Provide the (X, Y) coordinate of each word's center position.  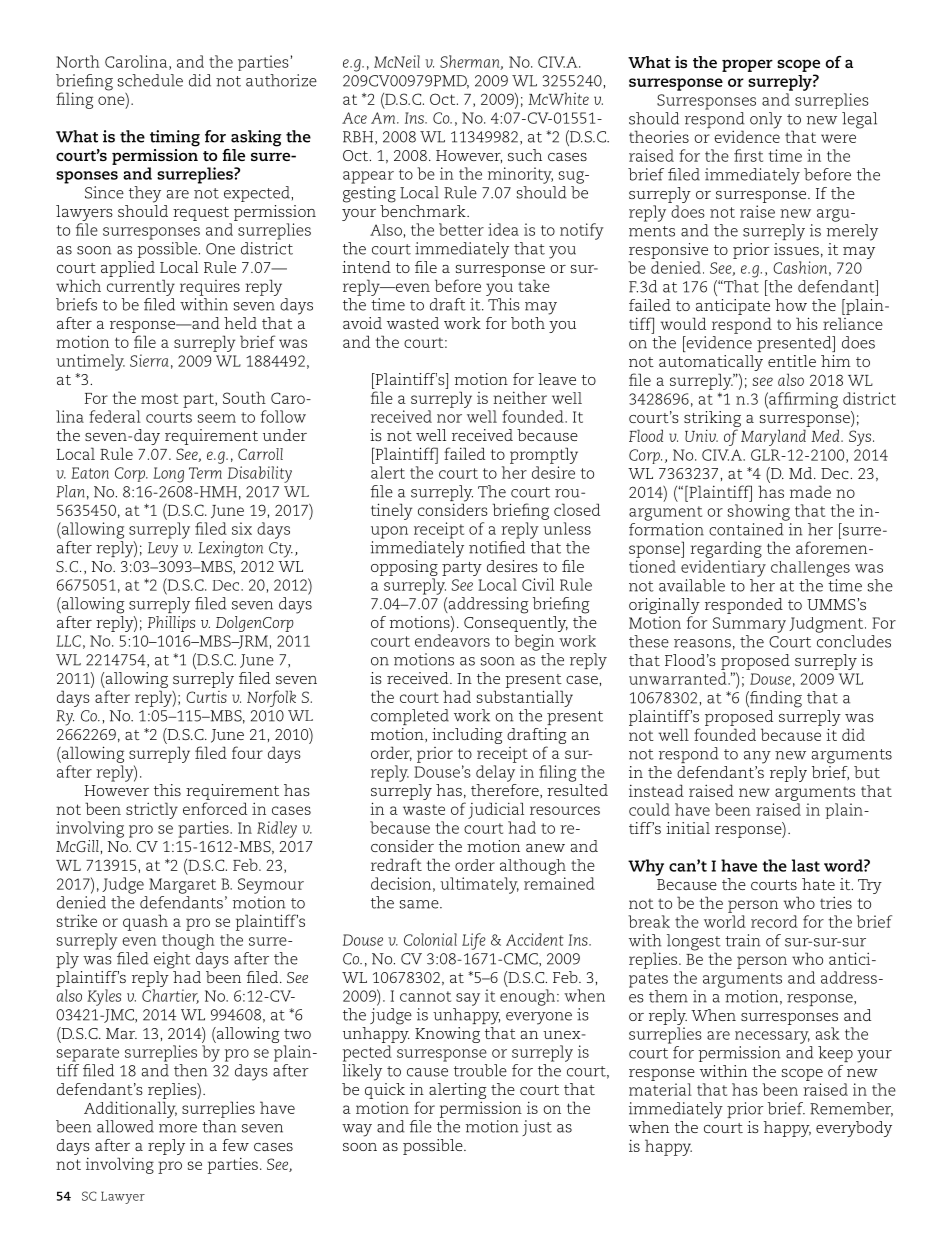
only (766, 120)
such (525, 155)
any (757, 757)
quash (145, 922)
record (774, 921)
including (467, 736)
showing (759, 512)
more (178, 1128)
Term (205, 473)
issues (796, 247)
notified (497, 547)
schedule (150, 80)
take (534, 285)
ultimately (479, 885)
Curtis (206, 697)
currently (141, 287)
